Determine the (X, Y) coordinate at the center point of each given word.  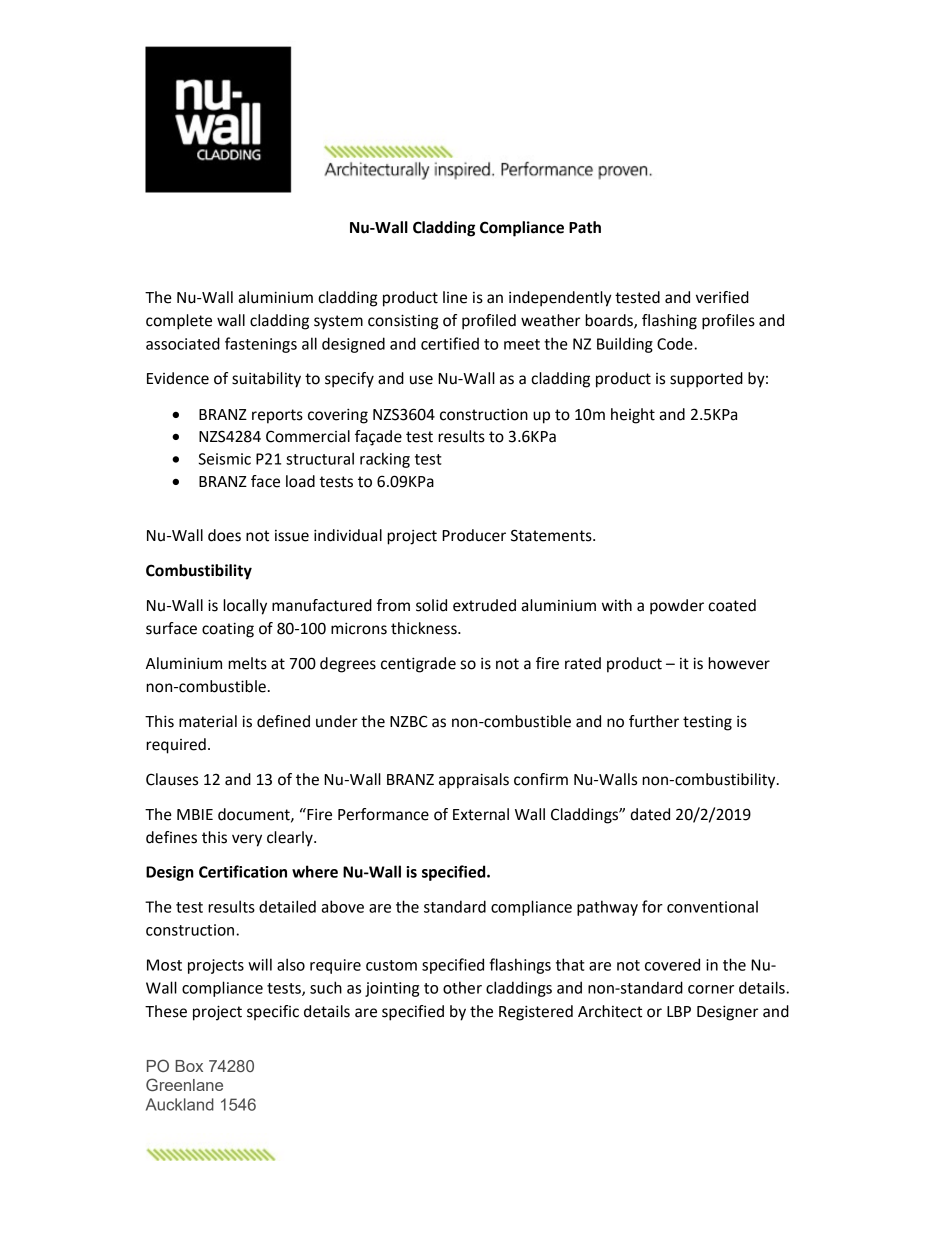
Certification (243, 871)
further (654, 721)
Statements (552, 535)
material (208, 721)
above (342, 906)
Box (189, 1066)
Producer (474, 535)
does (224, 535)
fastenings (261, 345)
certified (450, 343)
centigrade (418, 665)
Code (676, 343)
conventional (712, 907)
